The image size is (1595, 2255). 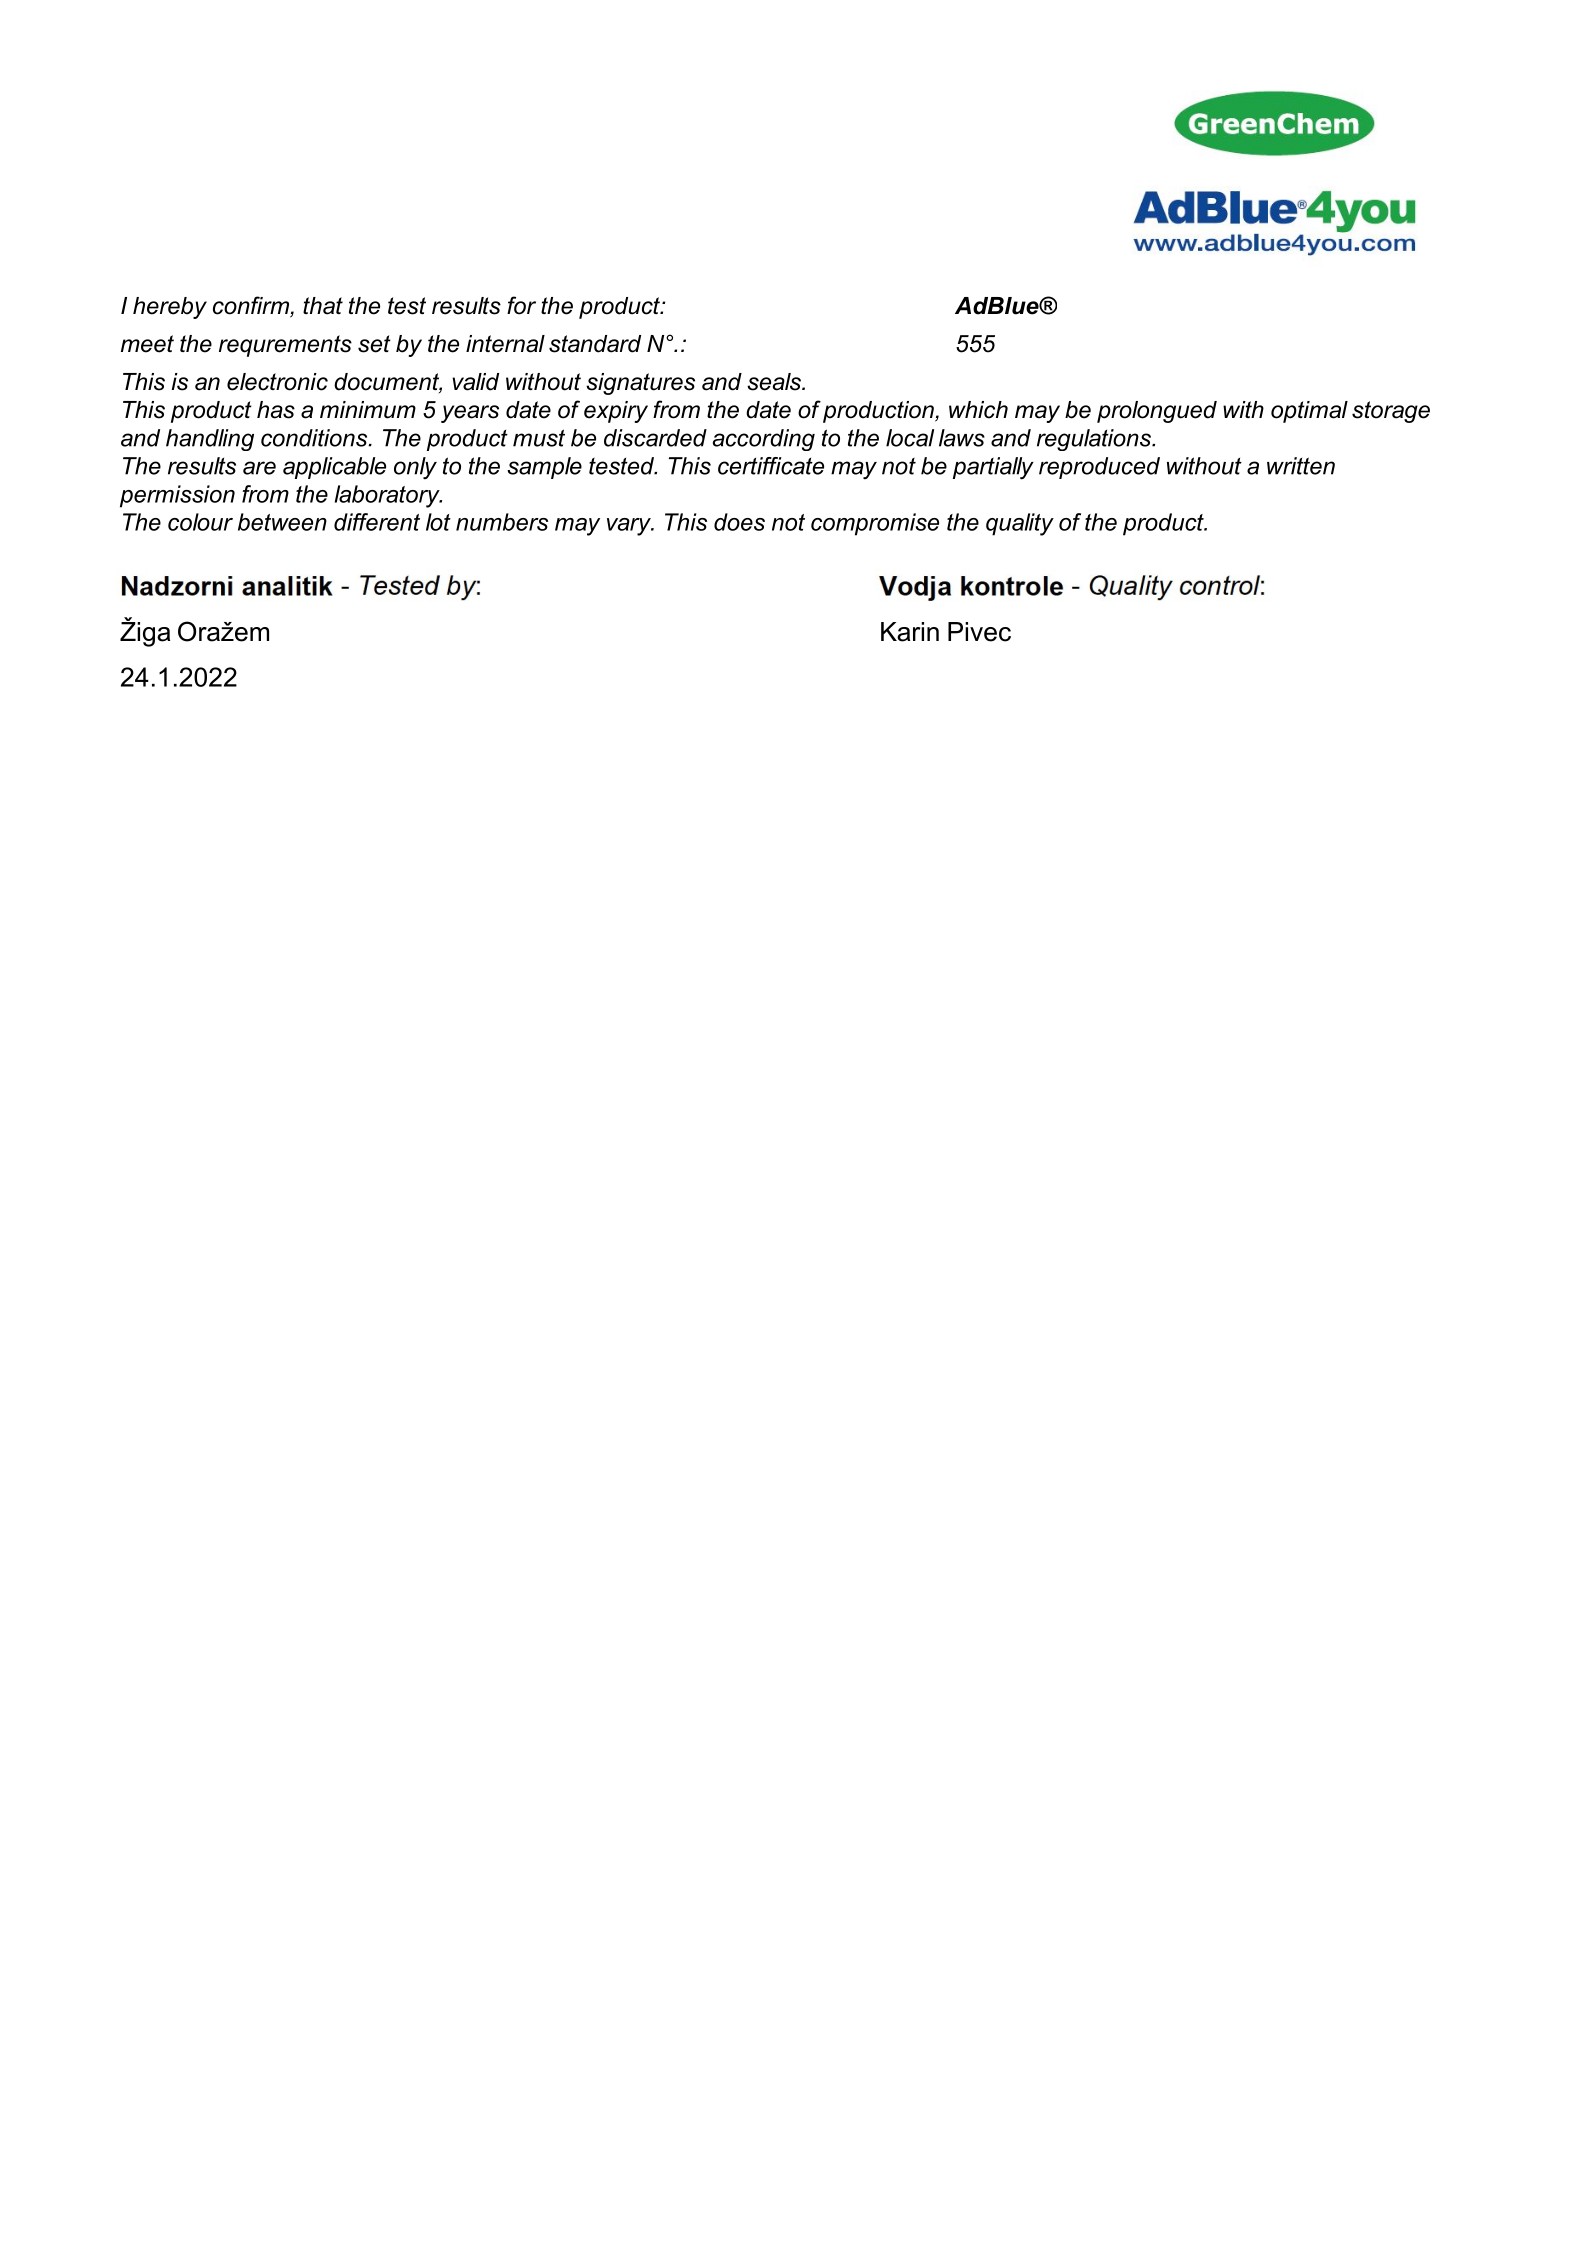 I want to click on that, so click(x=323, y=306).
